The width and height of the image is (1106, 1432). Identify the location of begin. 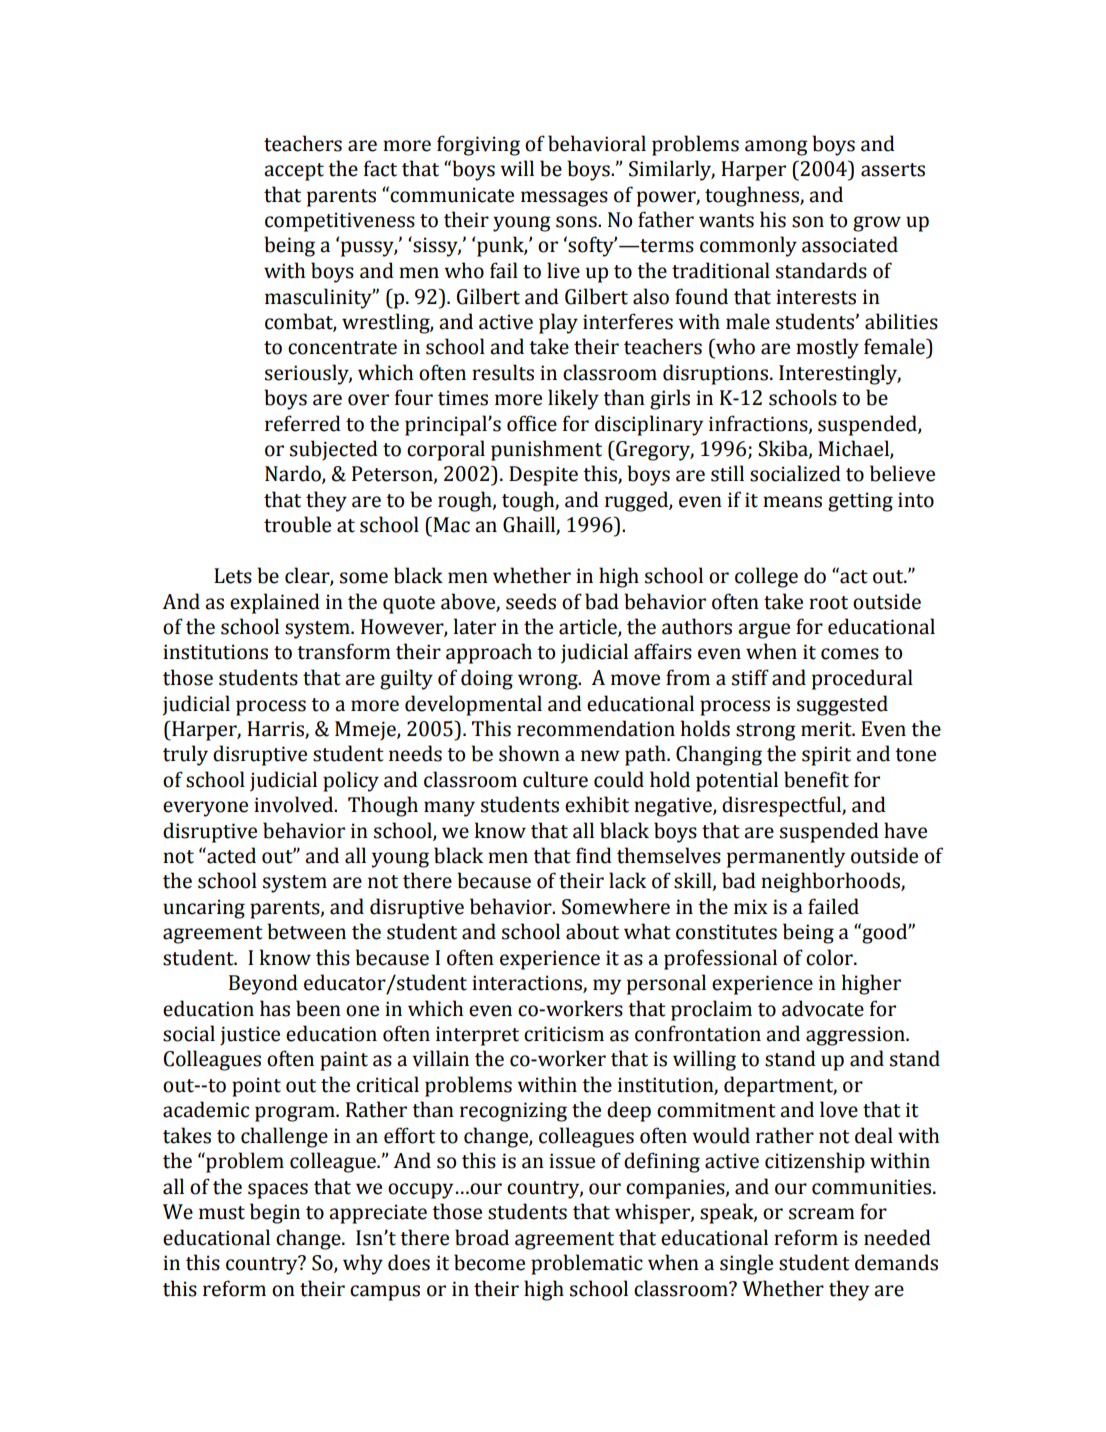
(275, 1213).
